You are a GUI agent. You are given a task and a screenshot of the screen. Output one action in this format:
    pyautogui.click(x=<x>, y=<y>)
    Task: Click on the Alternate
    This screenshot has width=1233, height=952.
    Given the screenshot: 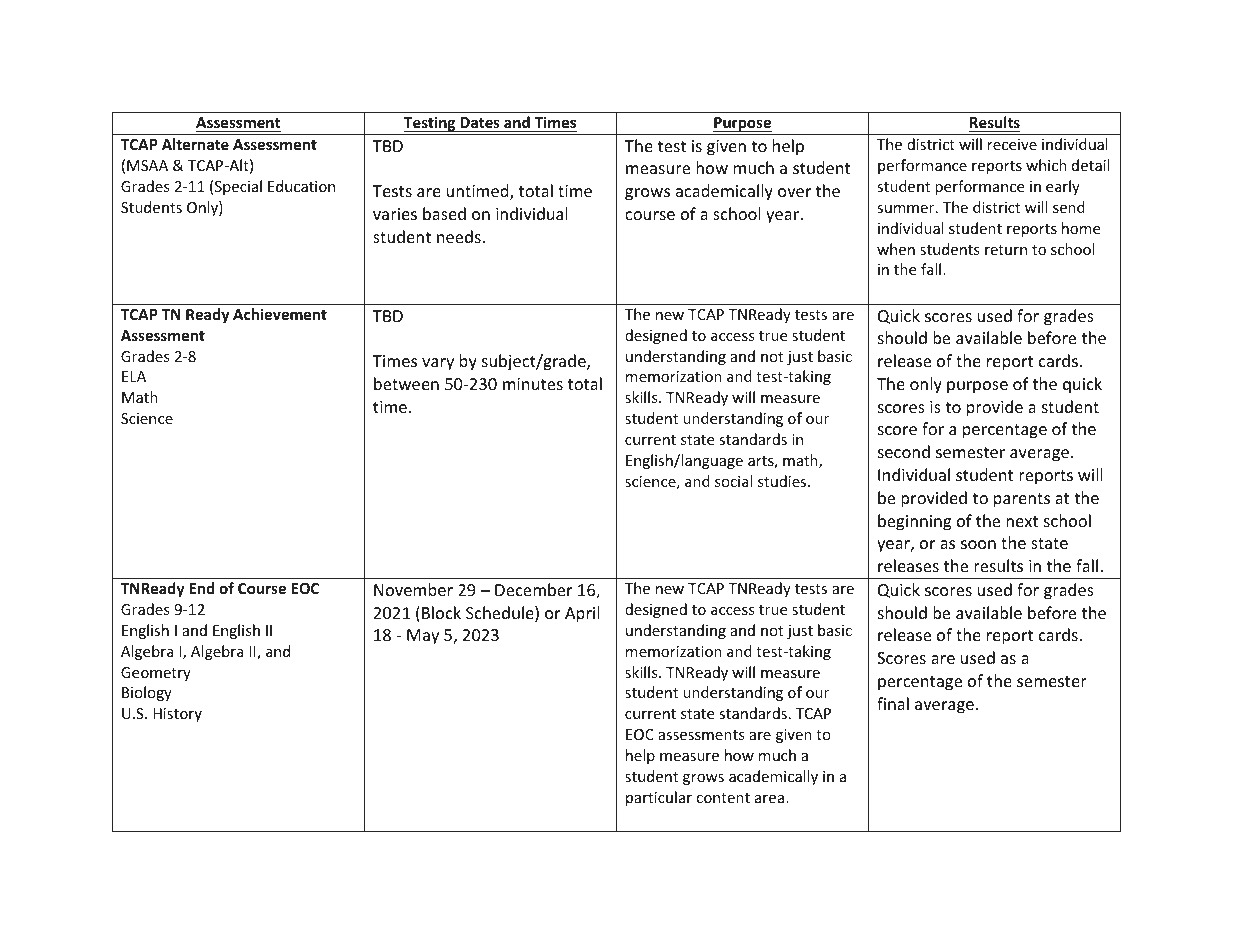 What is the action you would take?
    pyautogui.click(x=195, y=144)
